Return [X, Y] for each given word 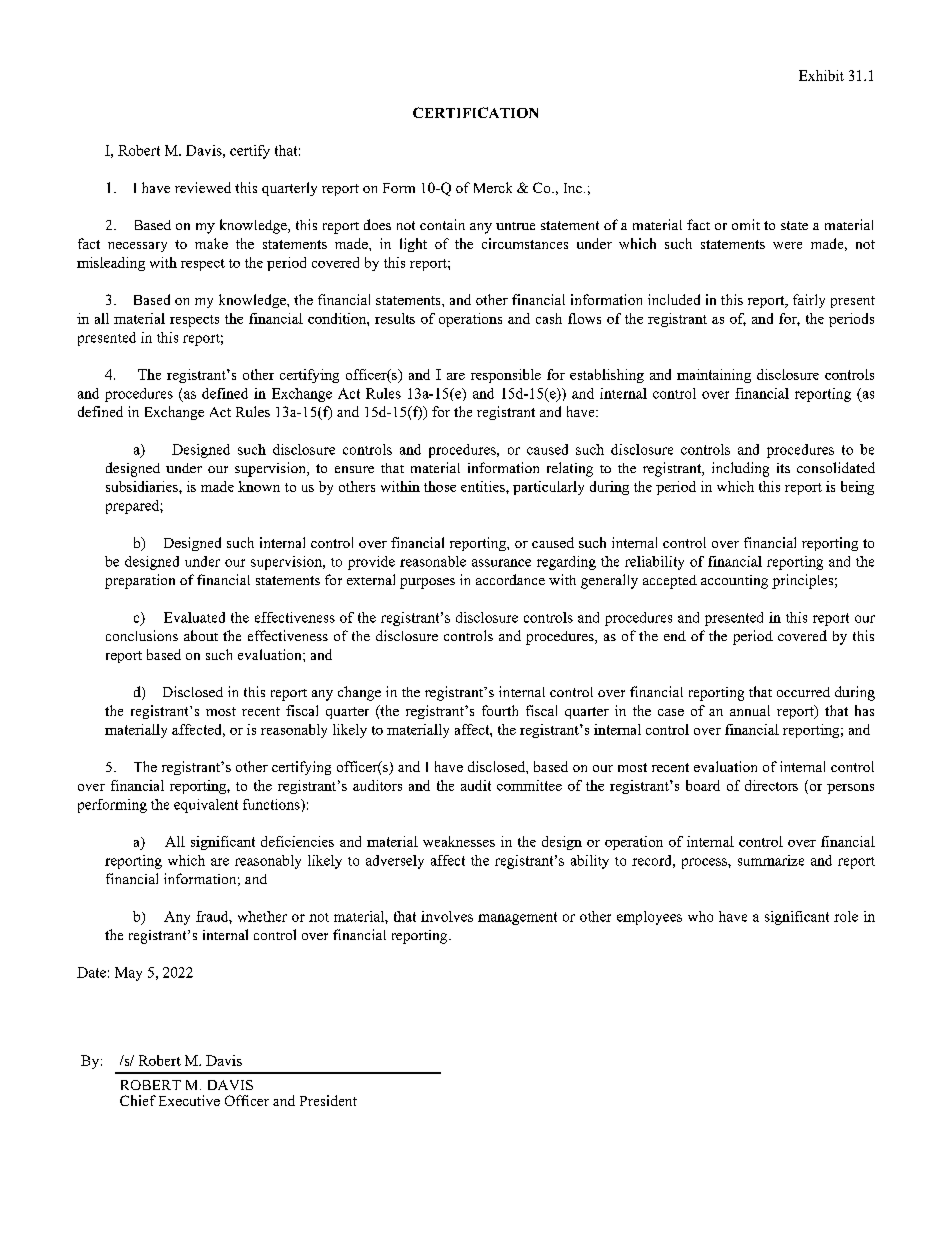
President [328, 1100]
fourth [500, 710]
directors [771, 785]
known [259, 486]
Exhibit [821, 75]
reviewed [203, 187]
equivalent [206, 806]
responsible [506, 376]
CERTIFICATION [475, 112]
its [783, 468]
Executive [189, 1100]
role [846, 916]
